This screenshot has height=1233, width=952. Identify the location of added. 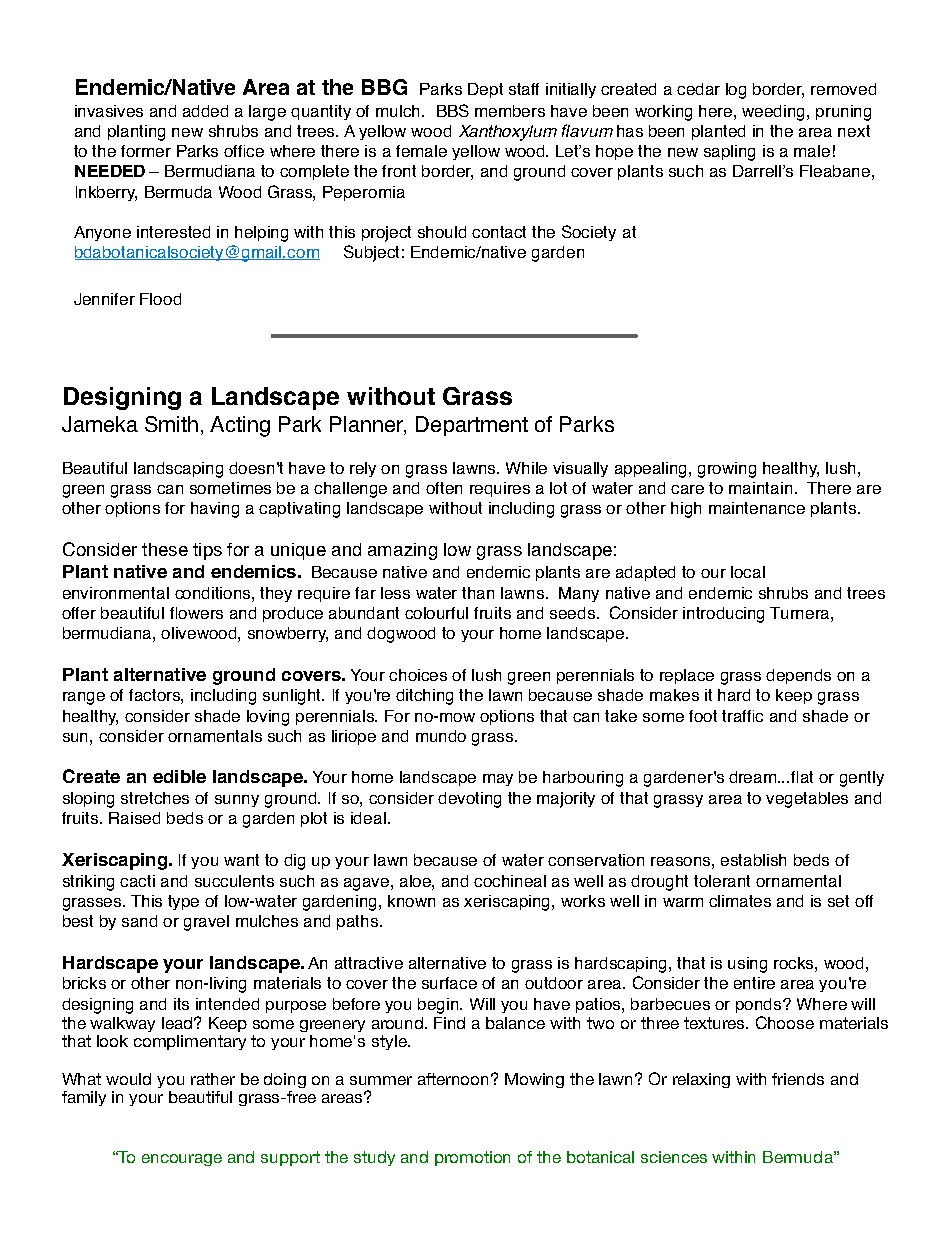
(205, 111).
